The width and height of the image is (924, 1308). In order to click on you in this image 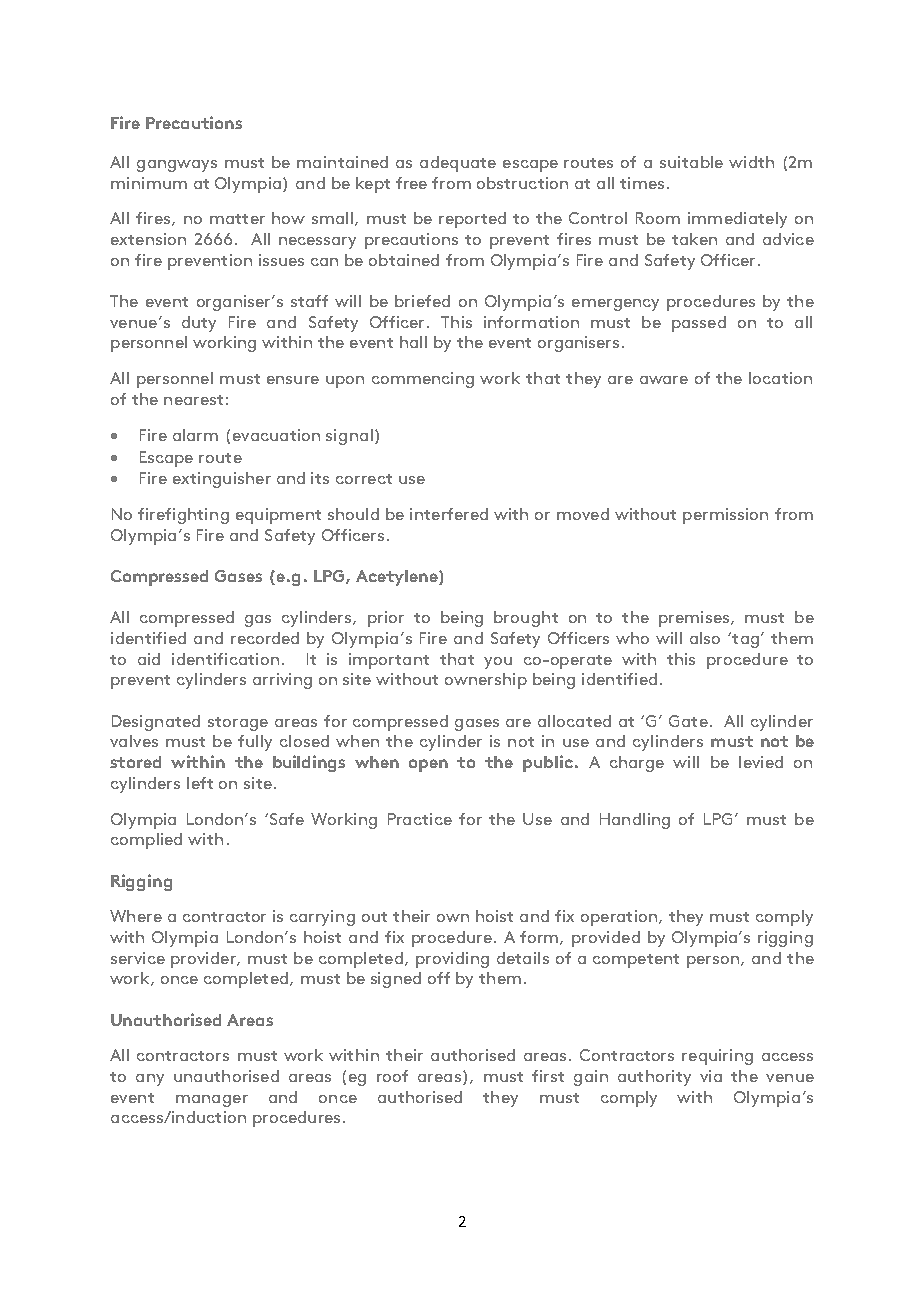, I will do `click(498, 663)`.
